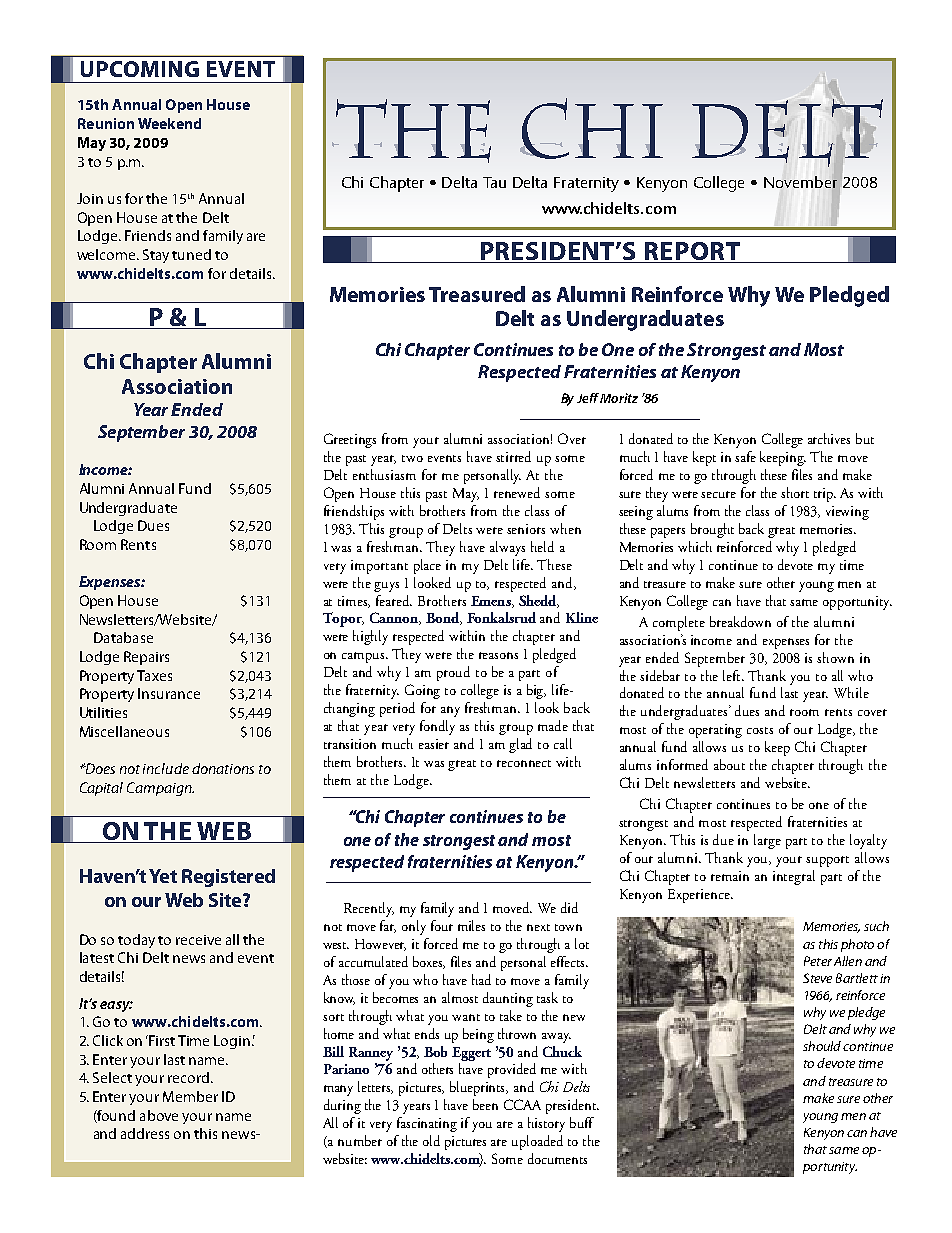 Image resolution: width=952 pixels, height=1233 pixels. I want to click on REPORT, so click(692, 251).
